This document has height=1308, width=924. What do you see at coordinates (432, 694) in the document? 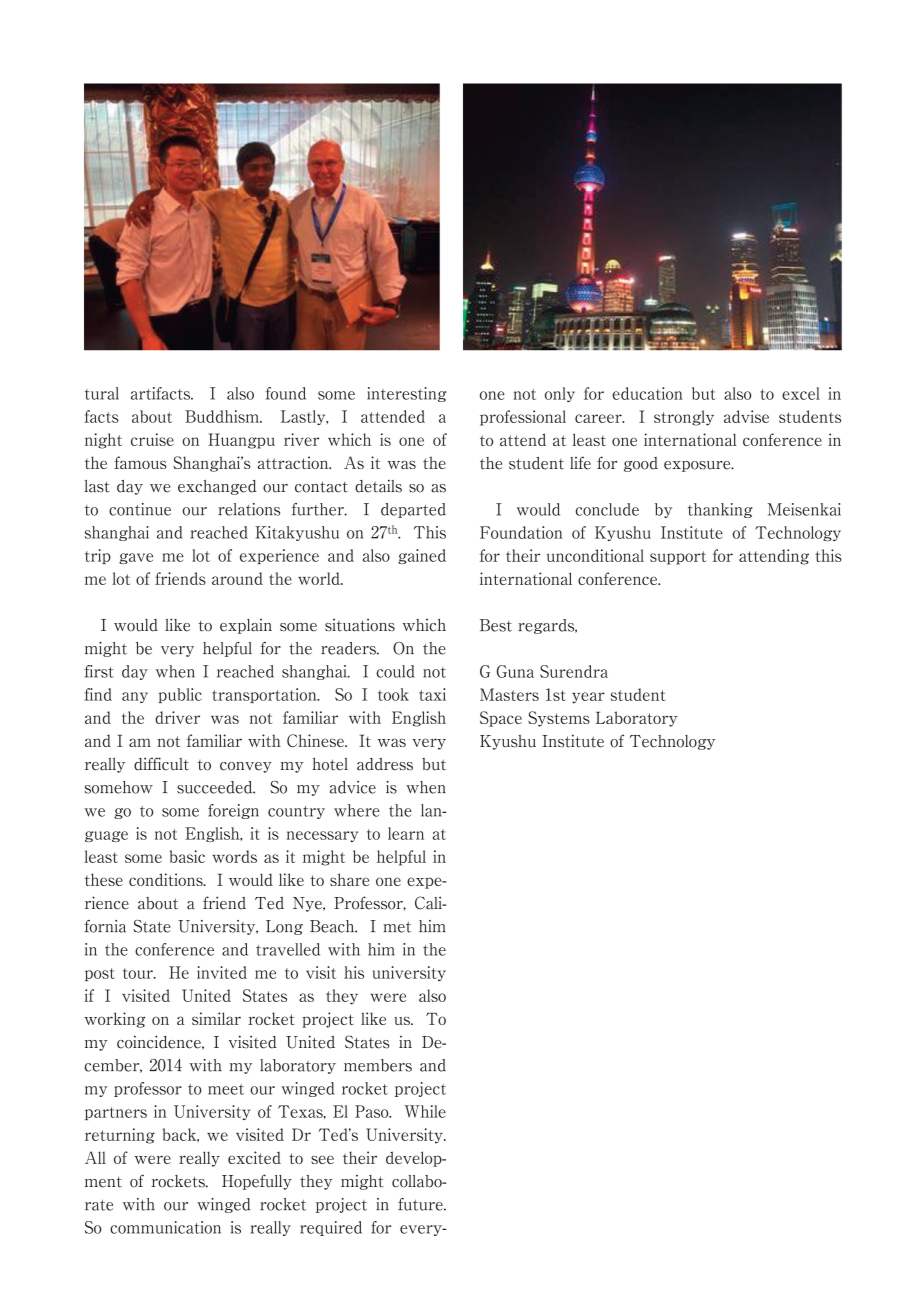
I see `taxi` at bounding box center [432, 694].
